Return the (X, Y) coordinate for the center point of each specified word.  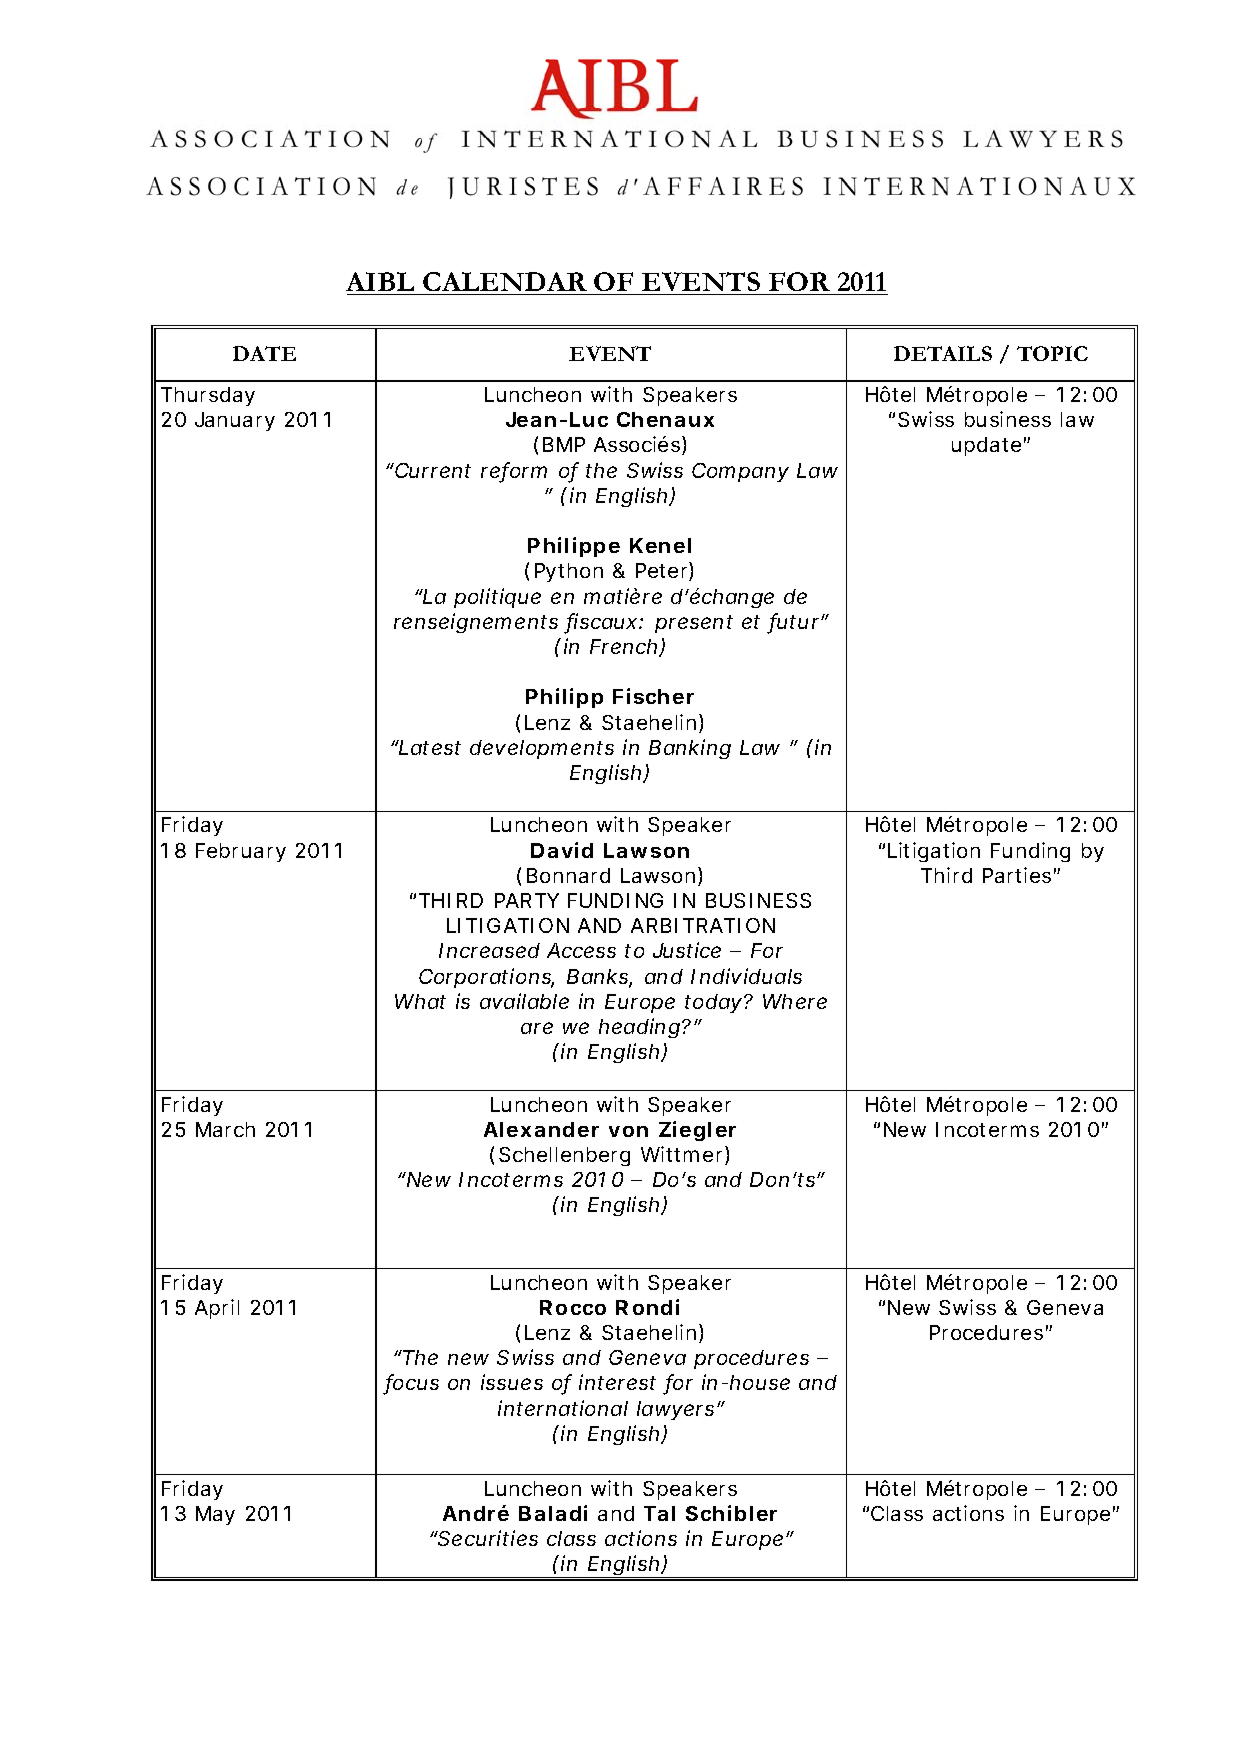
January (235, 421)
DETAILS (943, 353)
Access (581, 950)
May (215, 1515)
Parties (1017, 875)
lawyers (675, 1410)
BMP (564, 444)
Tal (659, 1513)
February (241, 852)
